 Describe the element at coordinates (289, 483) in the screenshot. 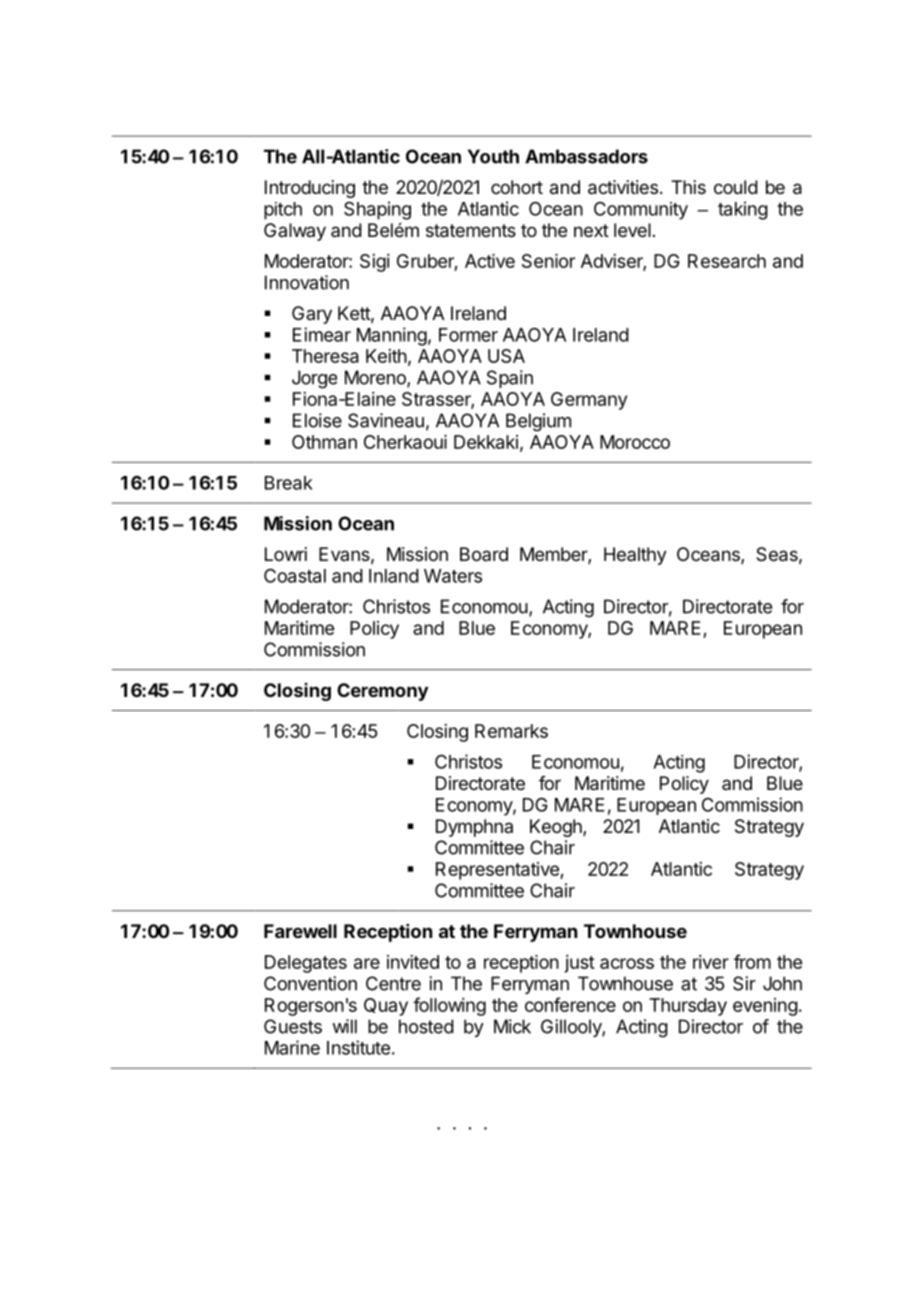

I see `Break` at that location.
